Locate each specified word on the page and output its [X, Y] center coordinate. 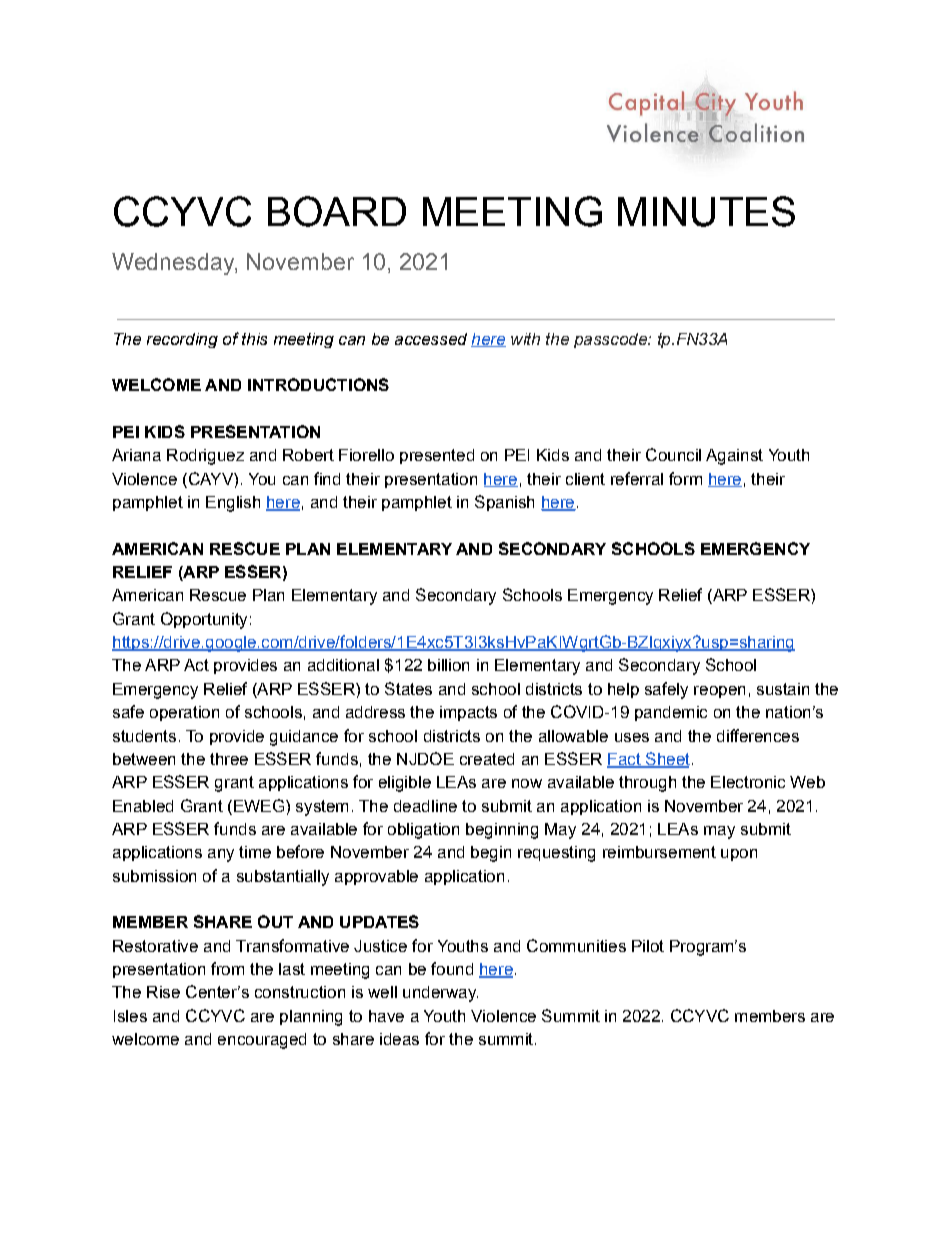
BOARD [337, 211]
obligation [423, 831]
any [221, 855]
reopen [719, 692]
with [525, 339]
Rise [163, 992]
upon [739, 855]
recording [182, 340]
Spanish [504, 503]
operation [184, 713]
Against [734, 457]
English [233, 504]
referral [637, 478]
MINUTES [706, 211]
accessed [431, 339]
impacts [468, 713]
